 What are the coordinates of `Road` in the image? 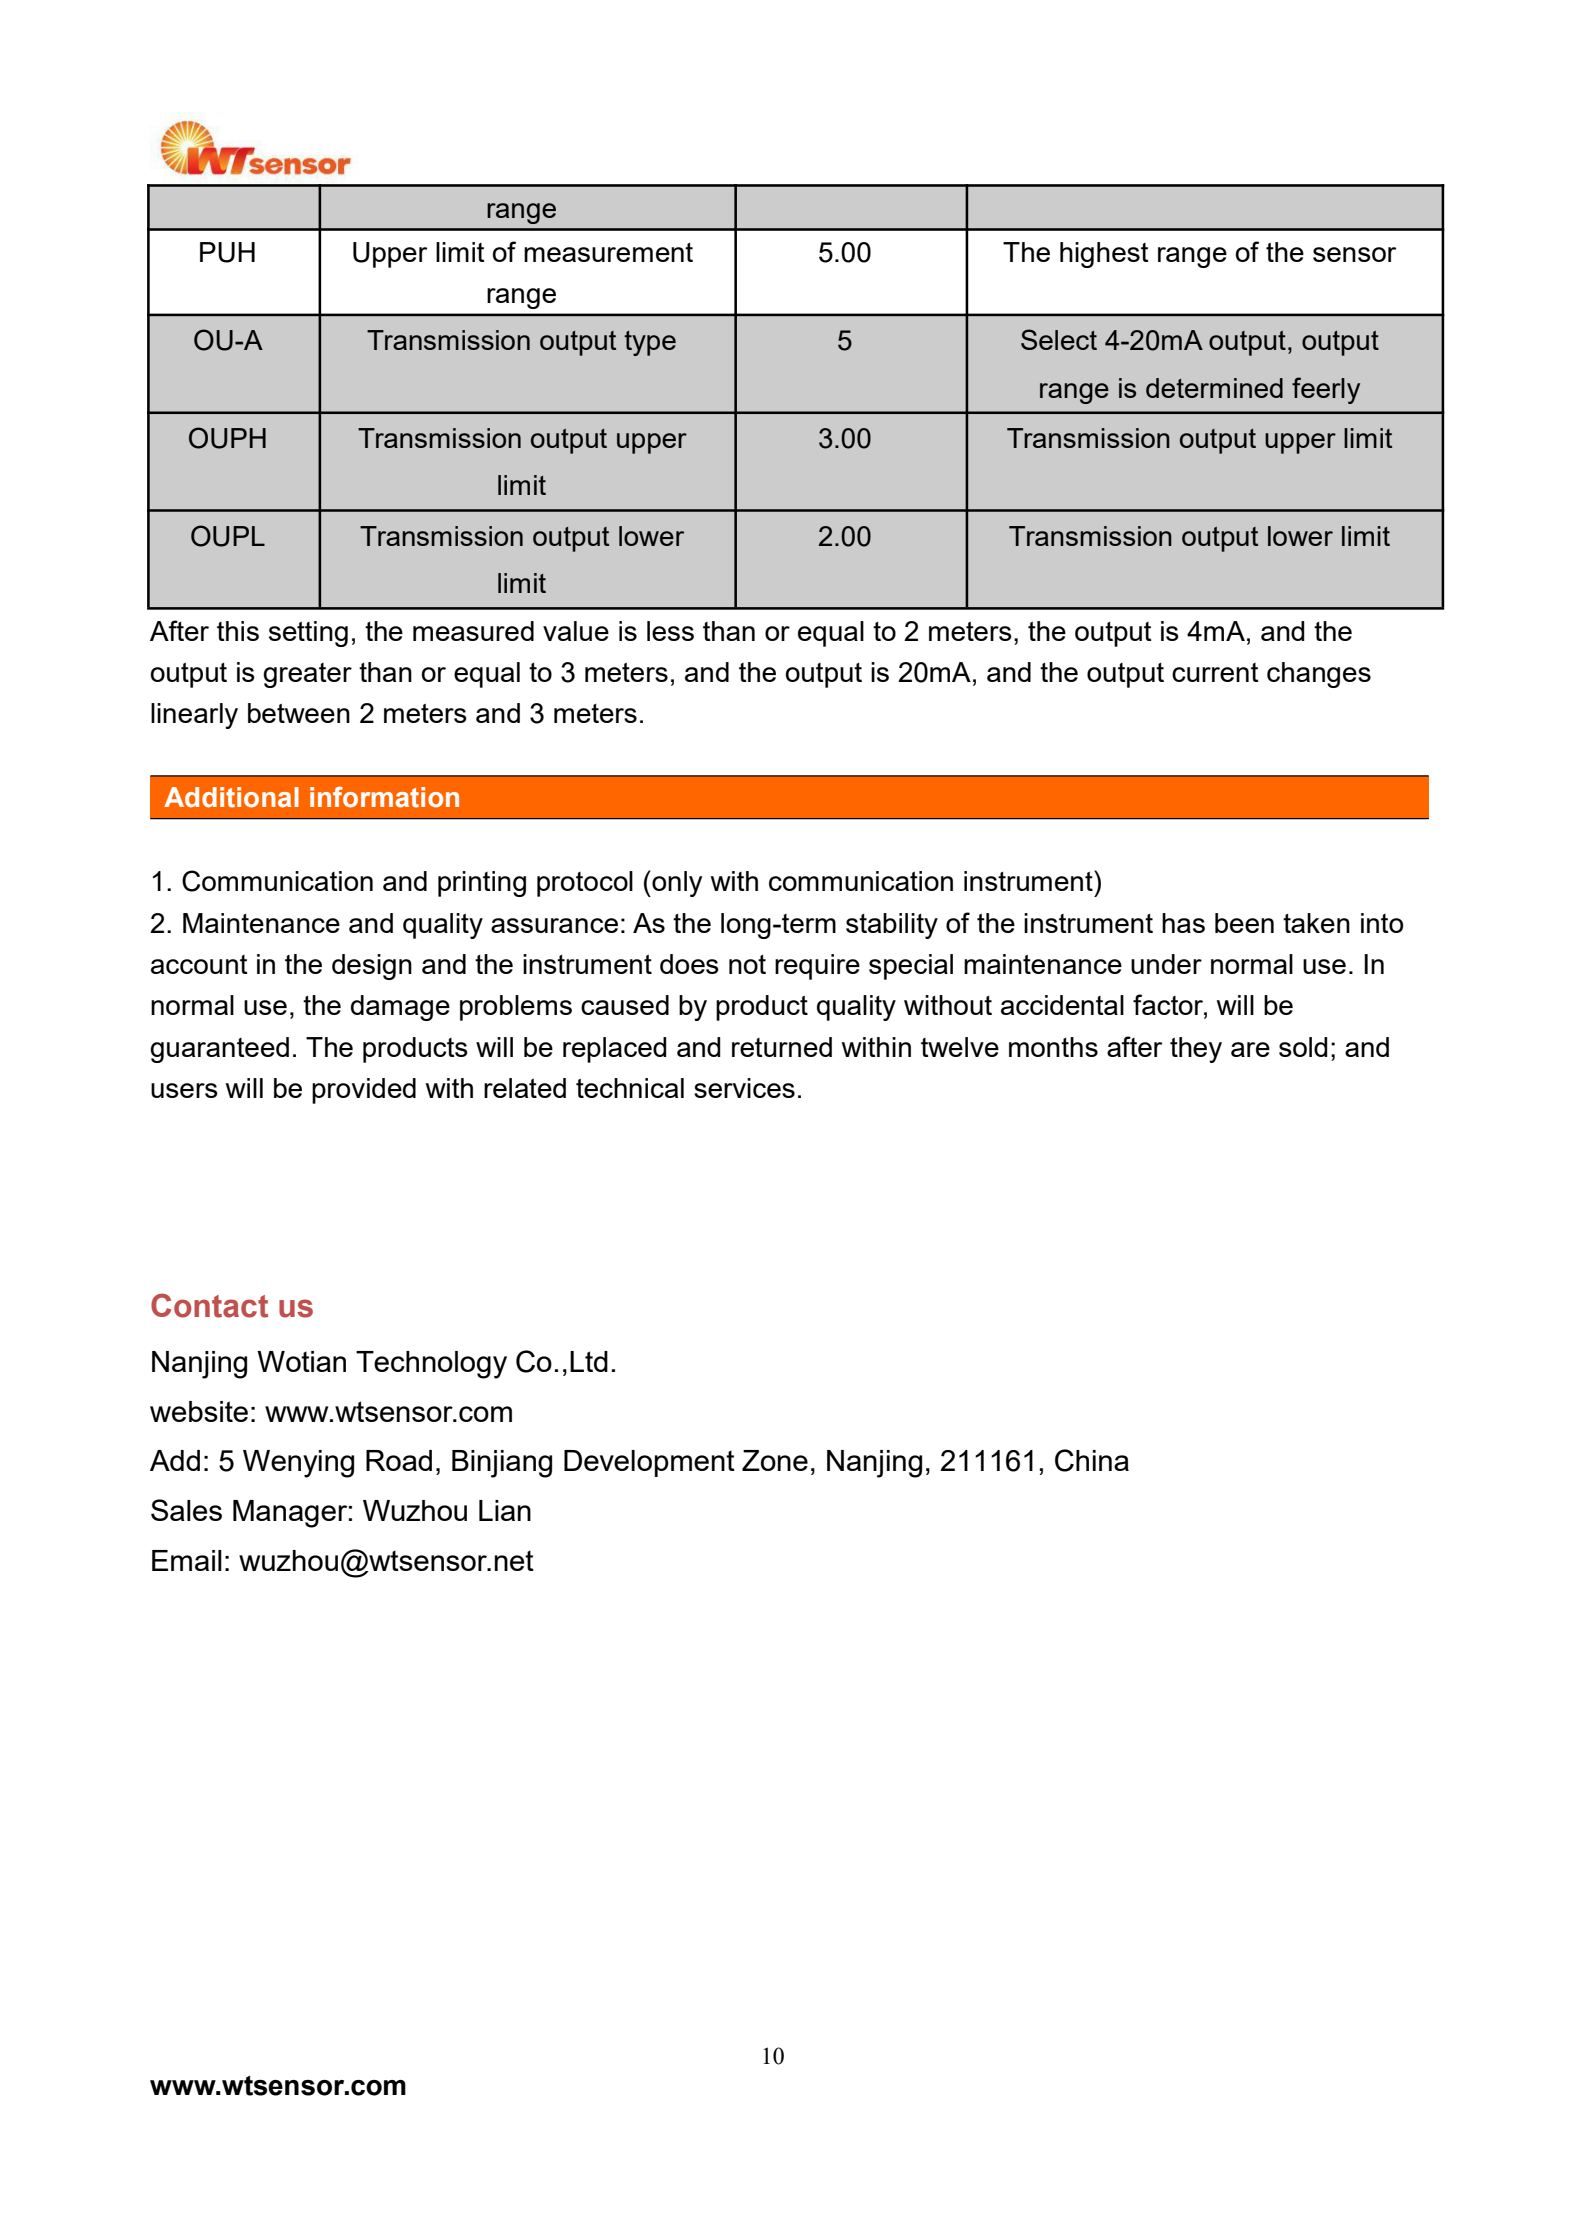 It's located at (399, 1460).
